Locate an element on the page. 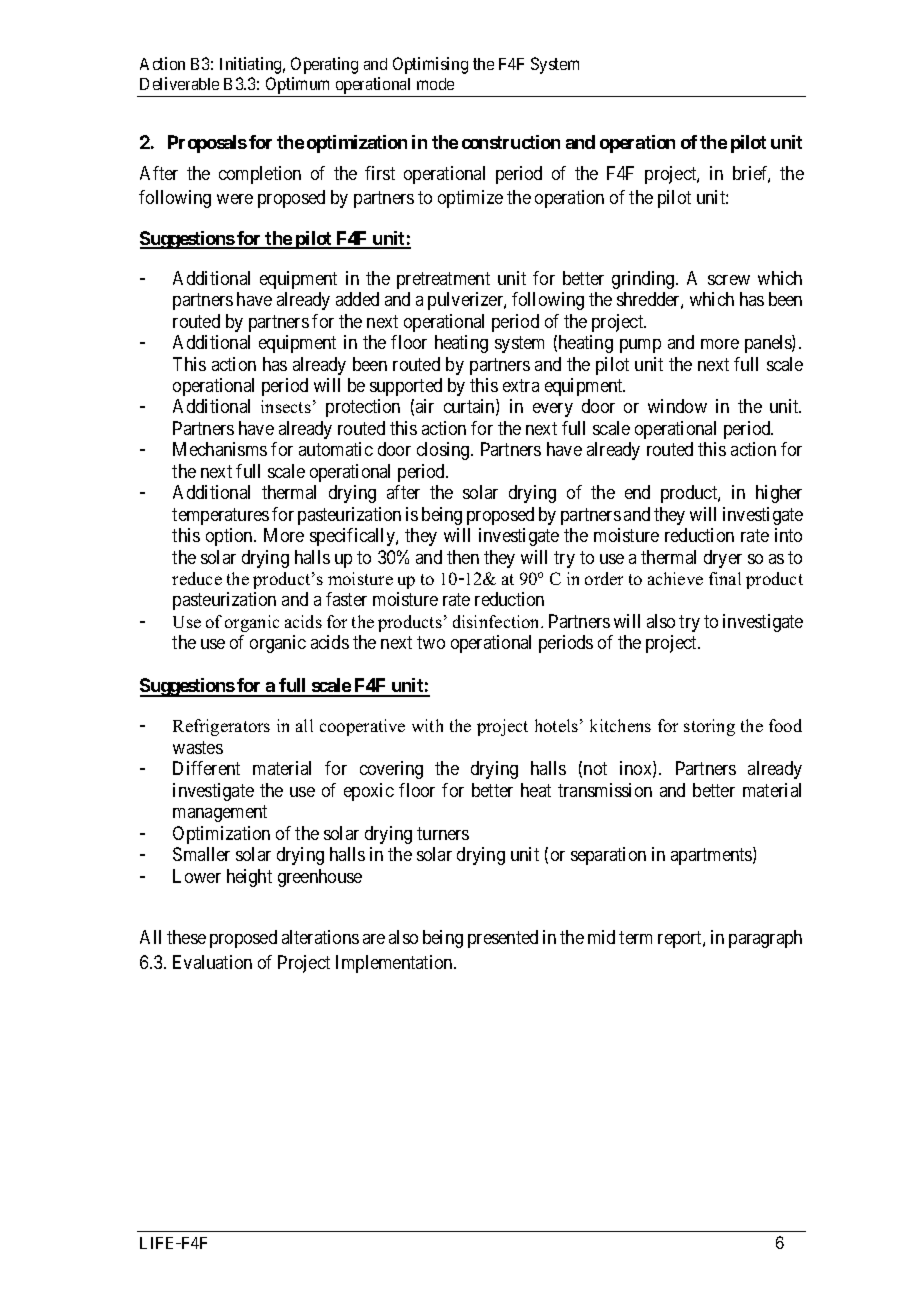  temperatures is located at coordinates (220, 516).
